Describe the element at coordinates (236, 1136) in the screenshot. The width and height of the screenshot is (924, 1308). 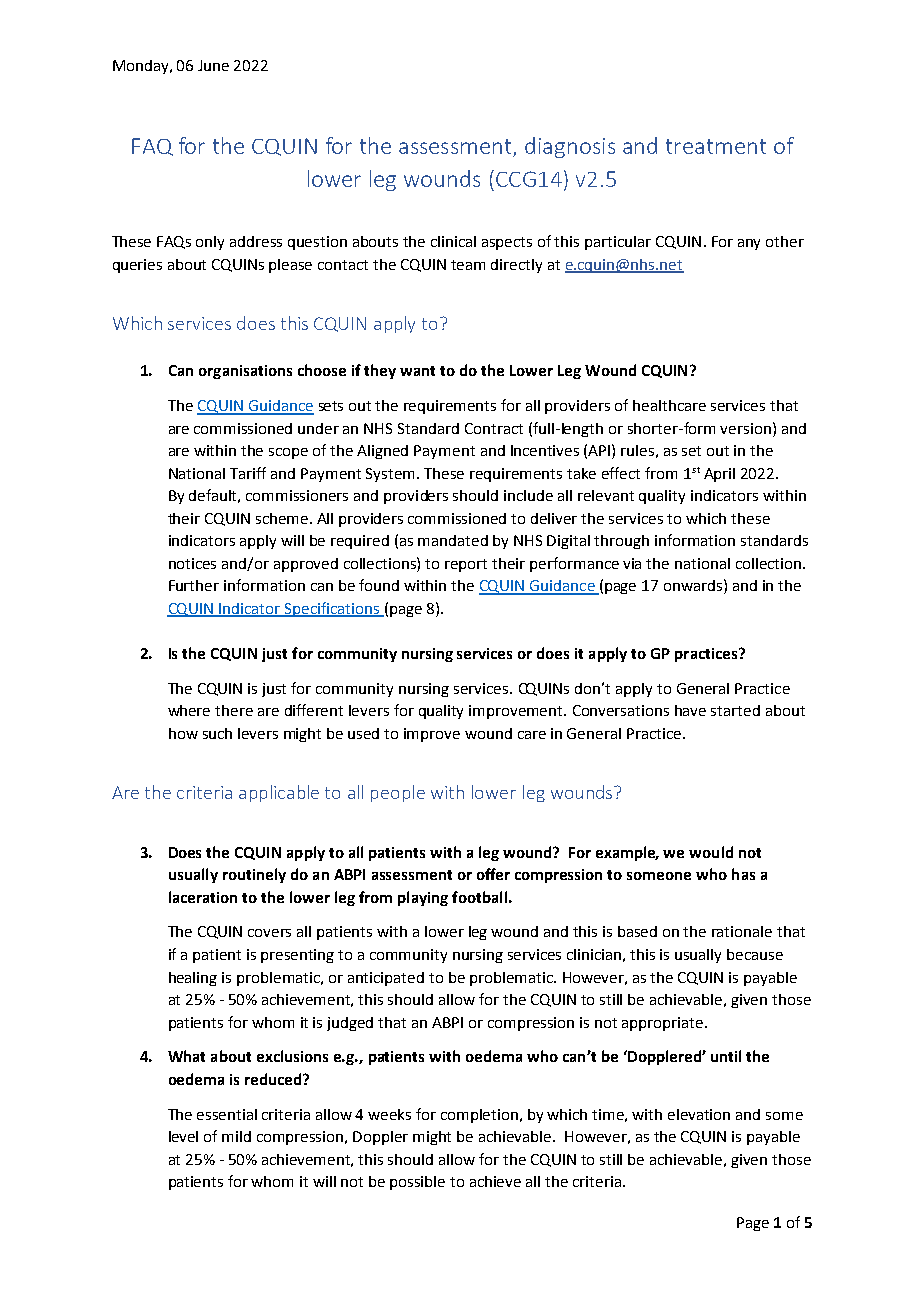
I see `mild` at that location.
